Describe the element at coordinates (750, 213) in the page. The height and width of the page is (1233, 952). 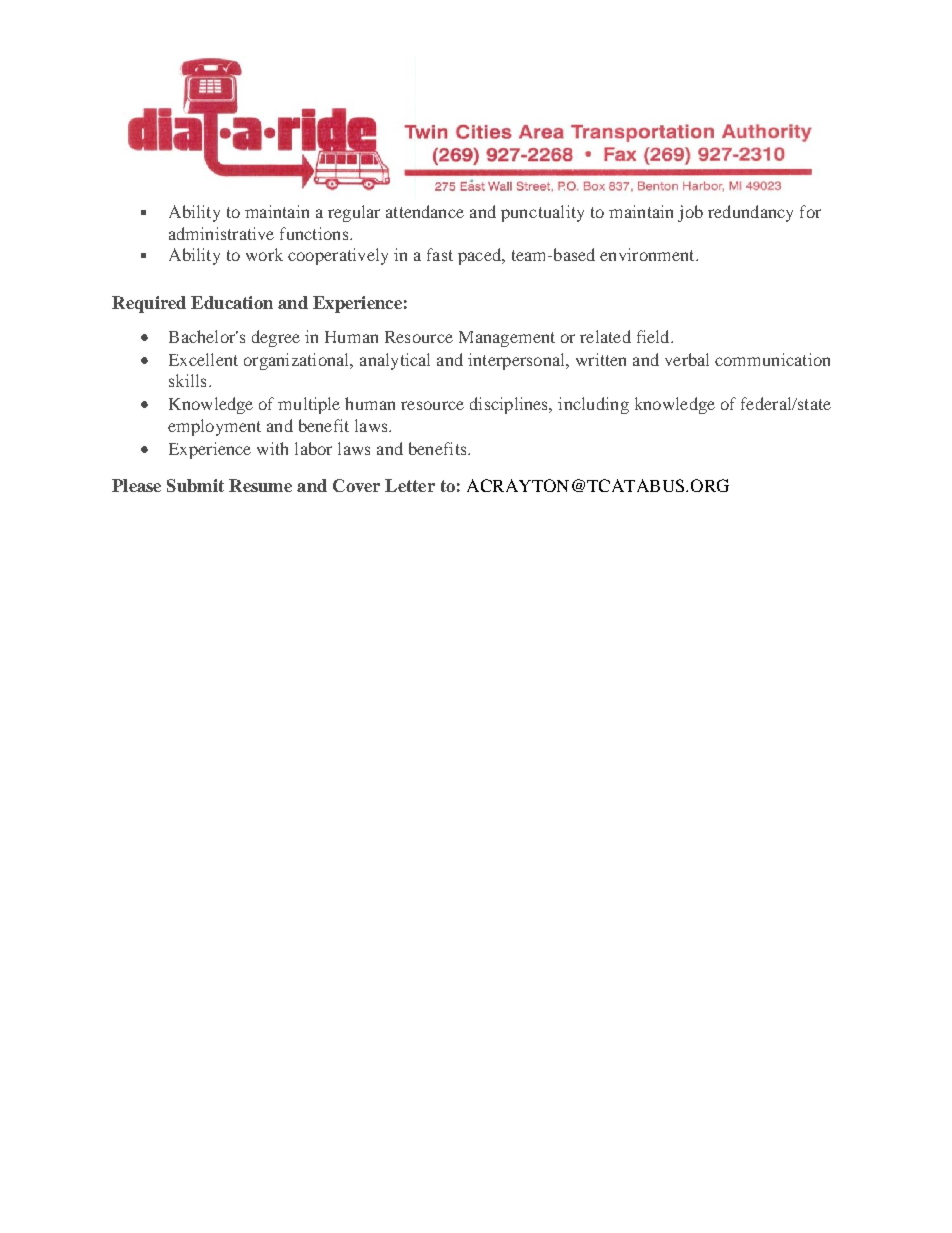
I see `redundancy` at that location.
